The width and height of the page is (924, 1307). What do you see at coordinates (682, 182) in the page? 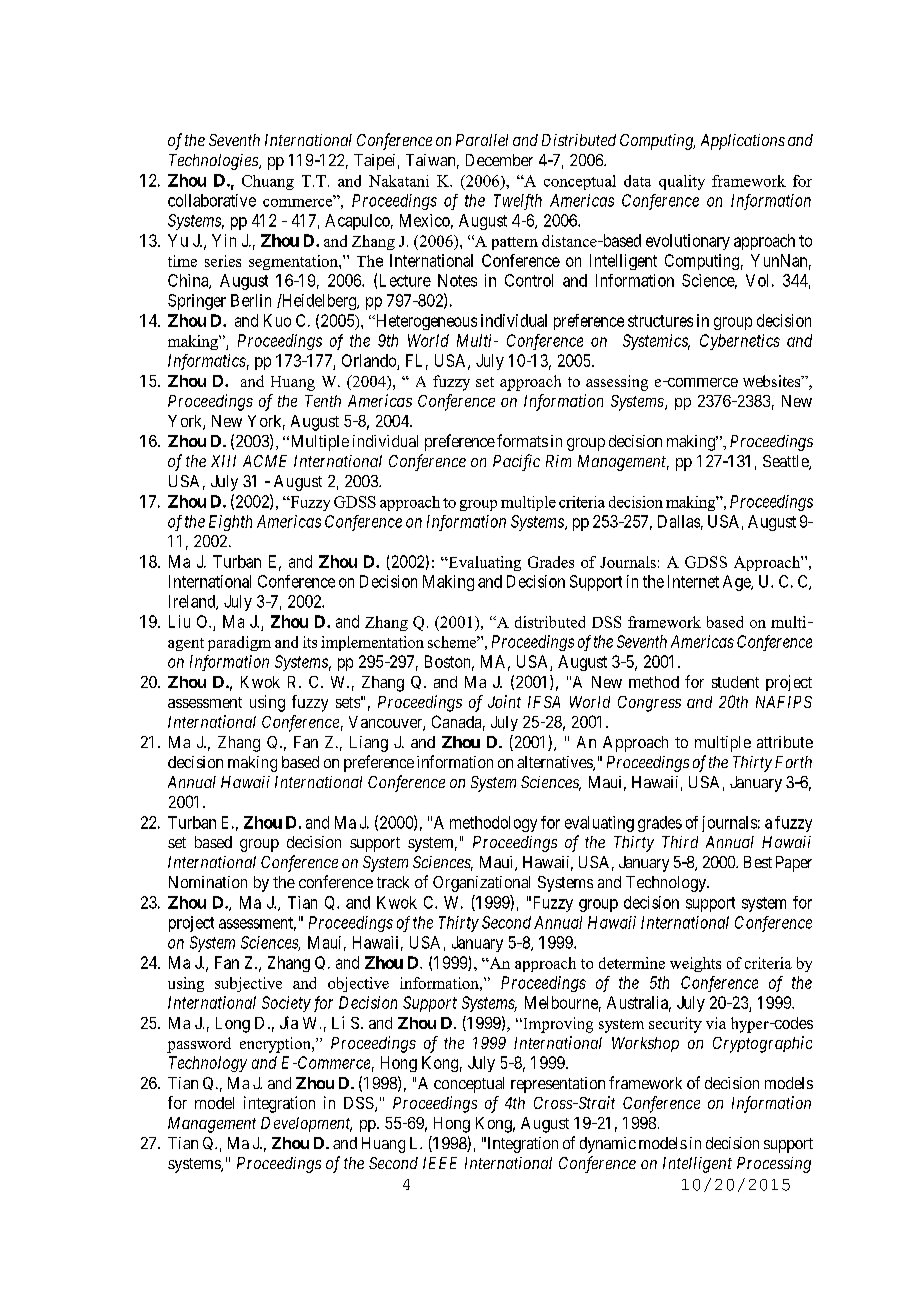
I see `quality` at bounding box center [682, 182].
